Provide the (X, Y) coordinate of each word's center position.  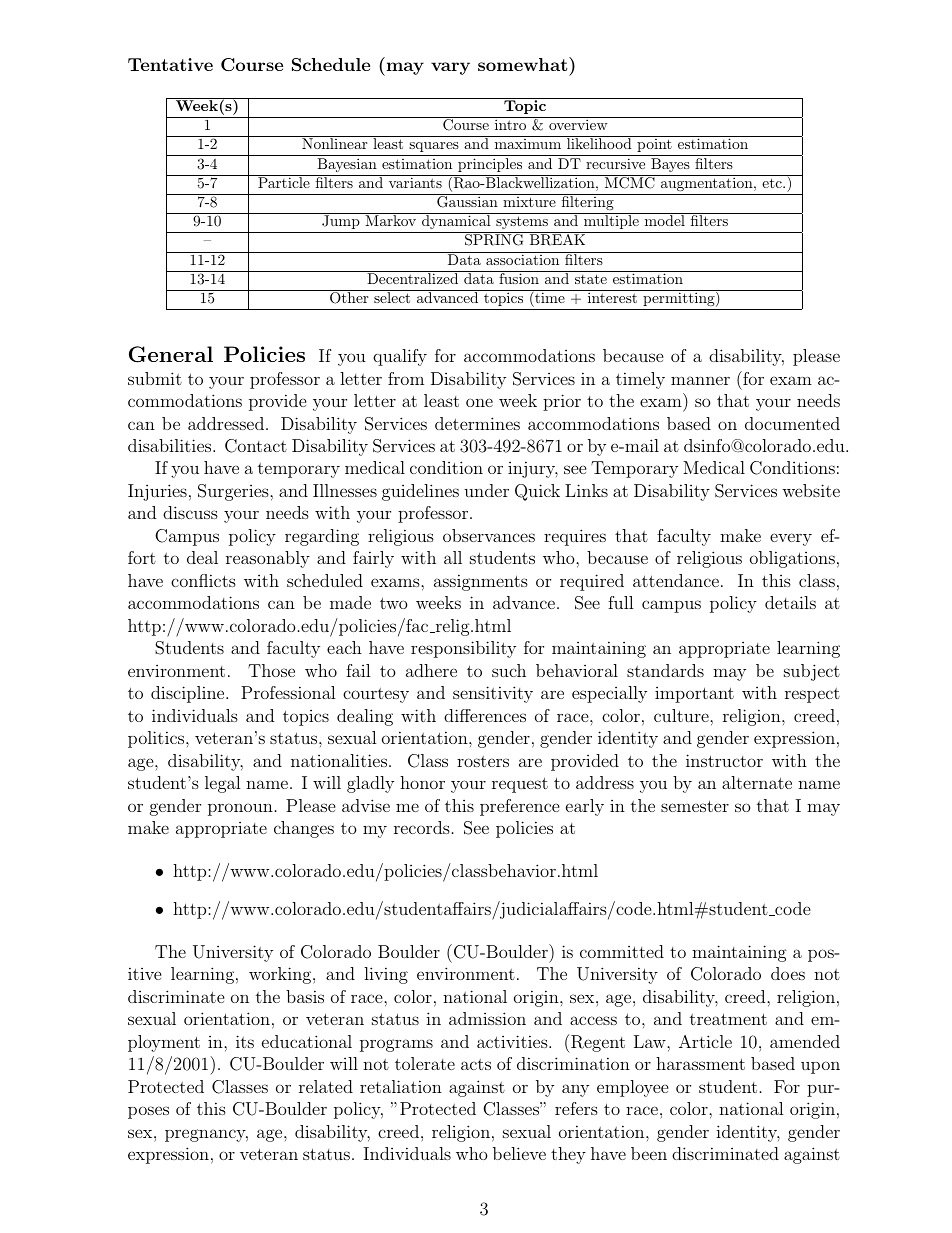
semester (695, 806)
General (171, 354)
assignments (481, 582)
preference (520, 807)
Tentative (170, 64)
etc (773, 183)
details (790, 602)
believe (519, 1153)
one (479, 402)
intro (510, 124)
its (245, 1041)
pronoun (240, 809)
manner (700, 380)
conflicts (203, 580)
